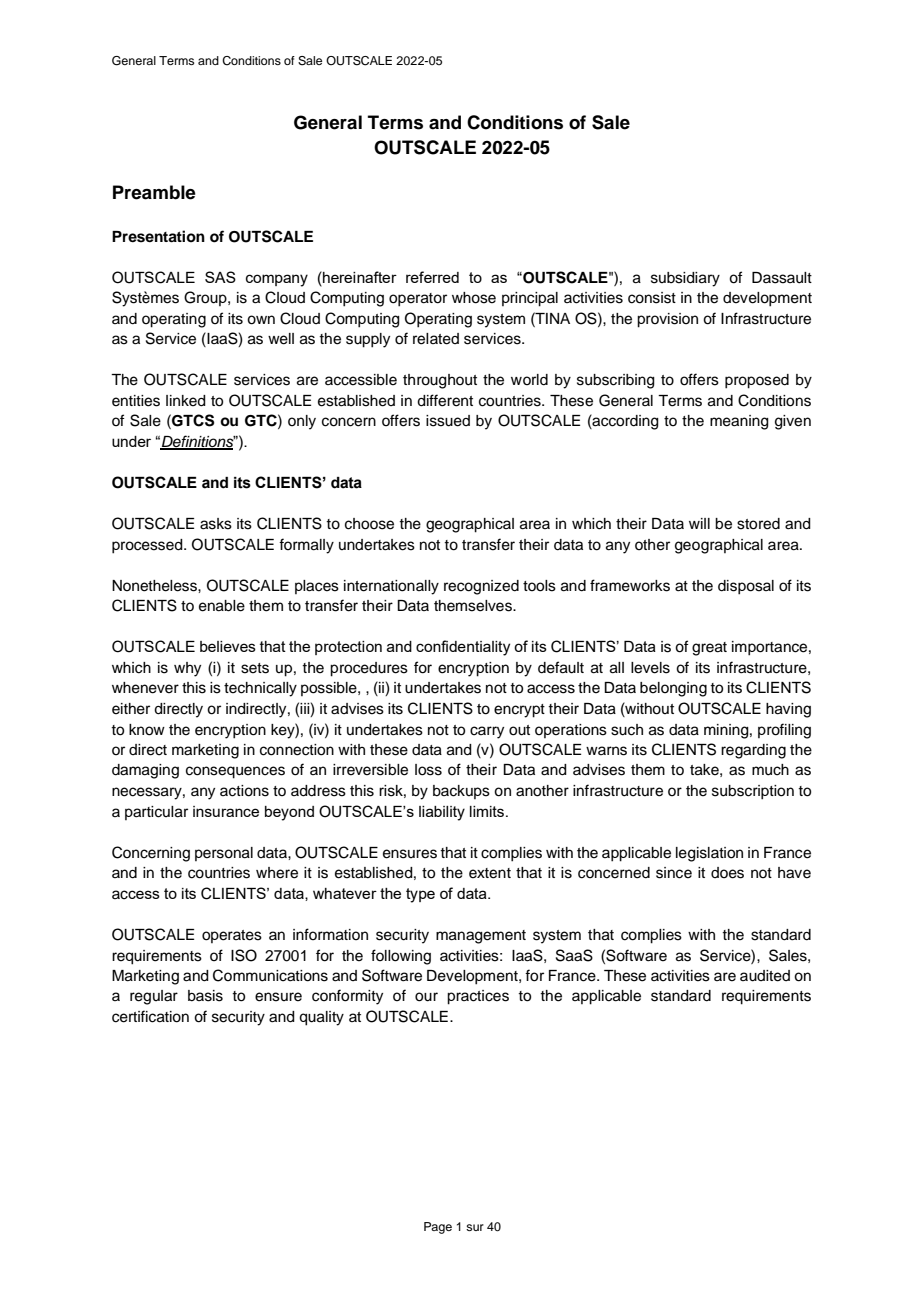  What do you see at coordinates (432, 277) in the image?
I see `referred` at bounding box center [432, 277].
